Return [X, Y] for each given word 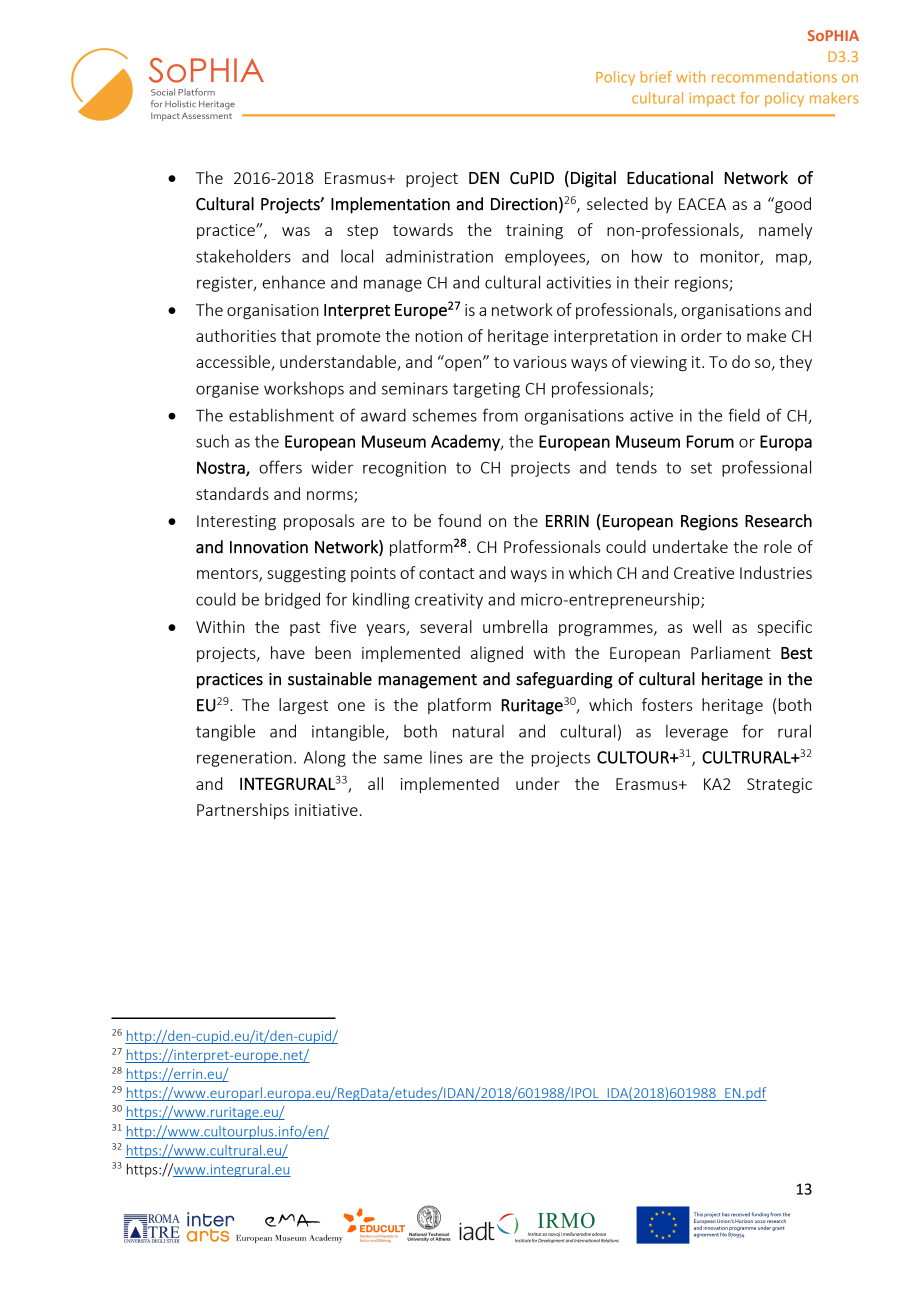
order [701, 335]
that [296, 335]
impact [712, 100]
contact [447, 573]
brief [656, 77]
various [540, 362]
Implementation [390, 205]
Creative [704, 573]
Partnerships [243, 811]
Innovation [269, 547]
